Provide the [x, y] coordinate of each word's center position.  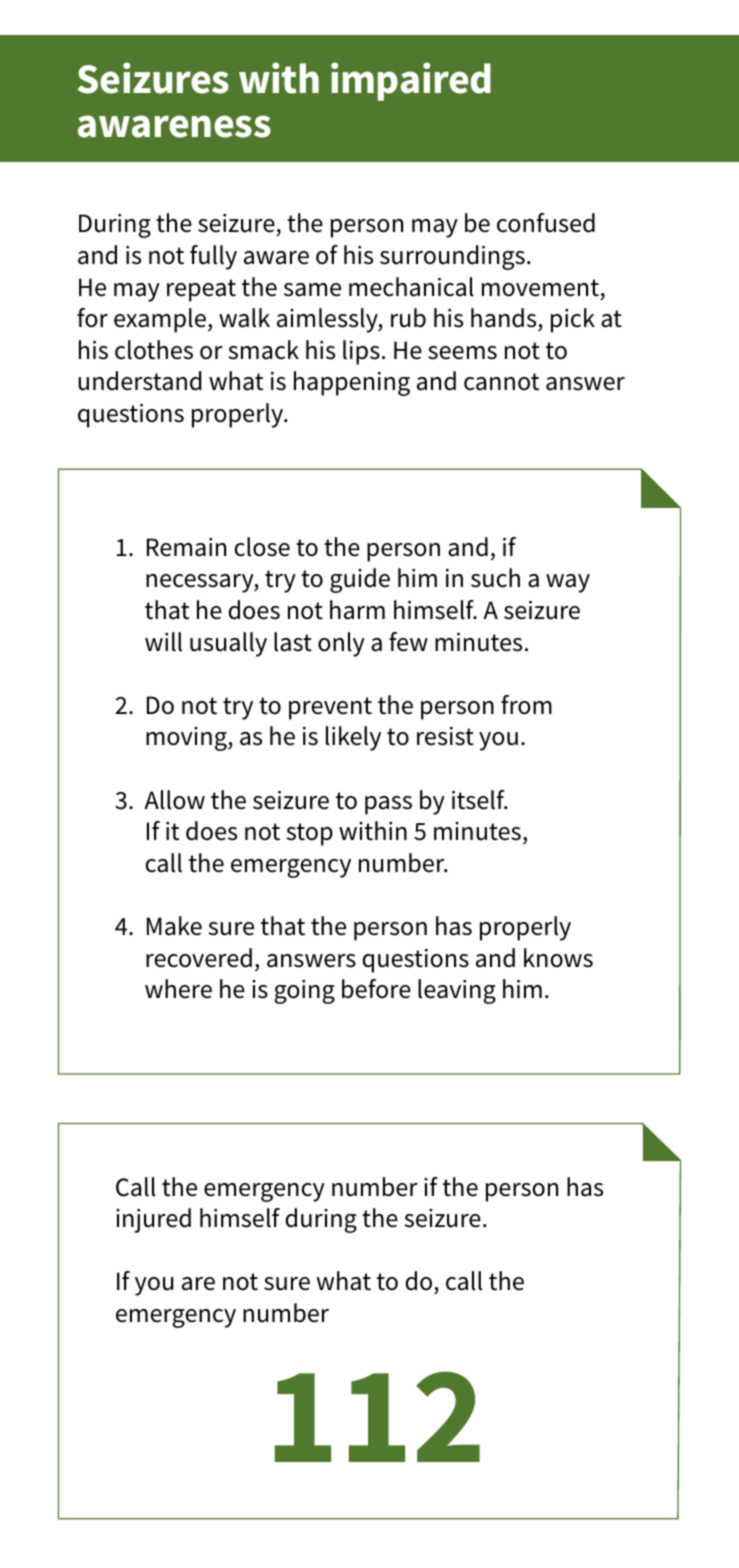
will [163, 642]
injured [153, 1220]
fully [213, 257]
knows [558, 958]
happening [352, 383]
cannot [501, 382]
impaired [411, 81]
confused [546, 223]
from [526, 705]
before [376, 989]
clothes [154, 350]
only [341, 644]
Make [174, 926]
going [304, 992]
